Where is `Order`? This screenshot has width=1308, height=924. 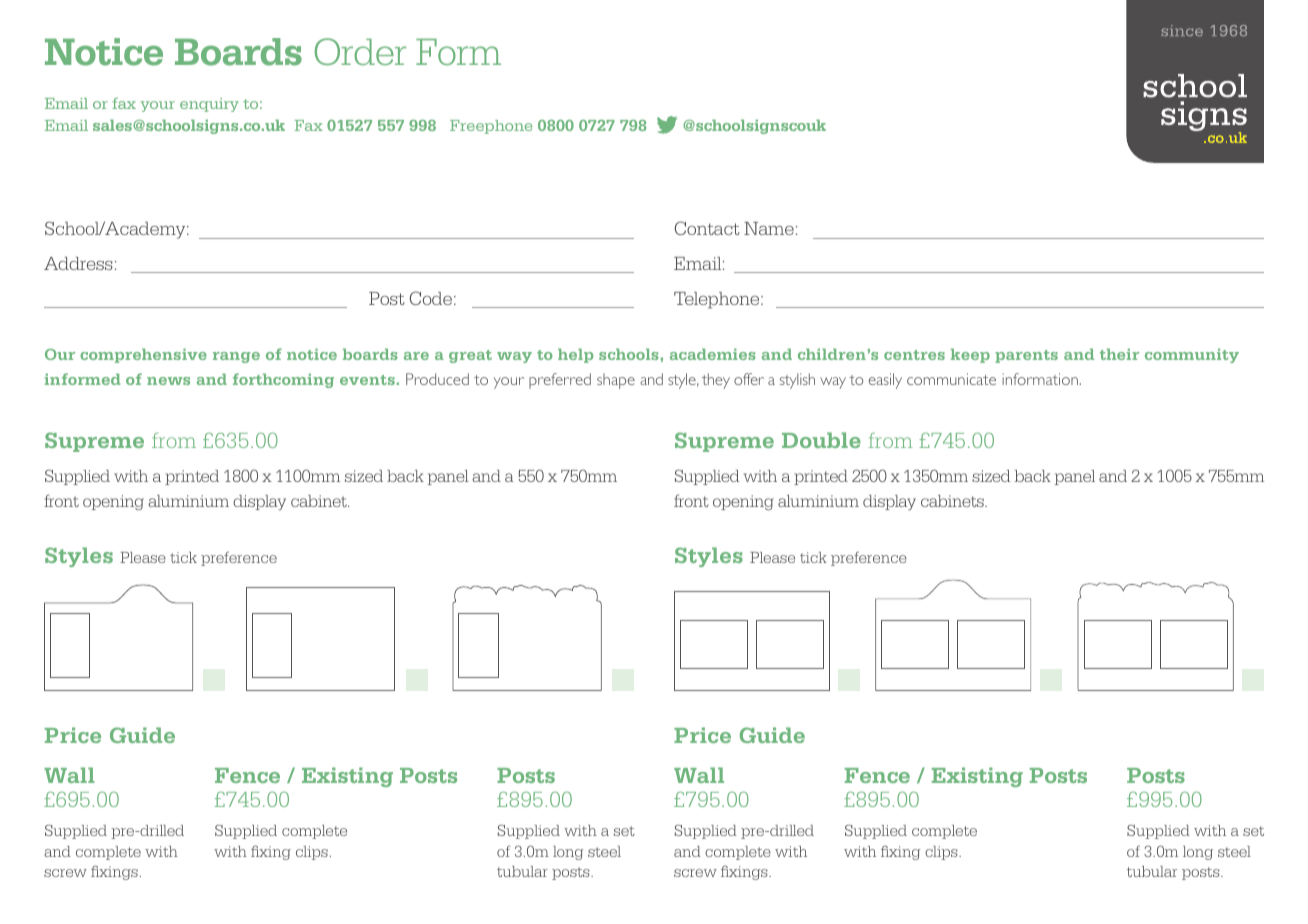 Order is located at coordinates (360, 51).
